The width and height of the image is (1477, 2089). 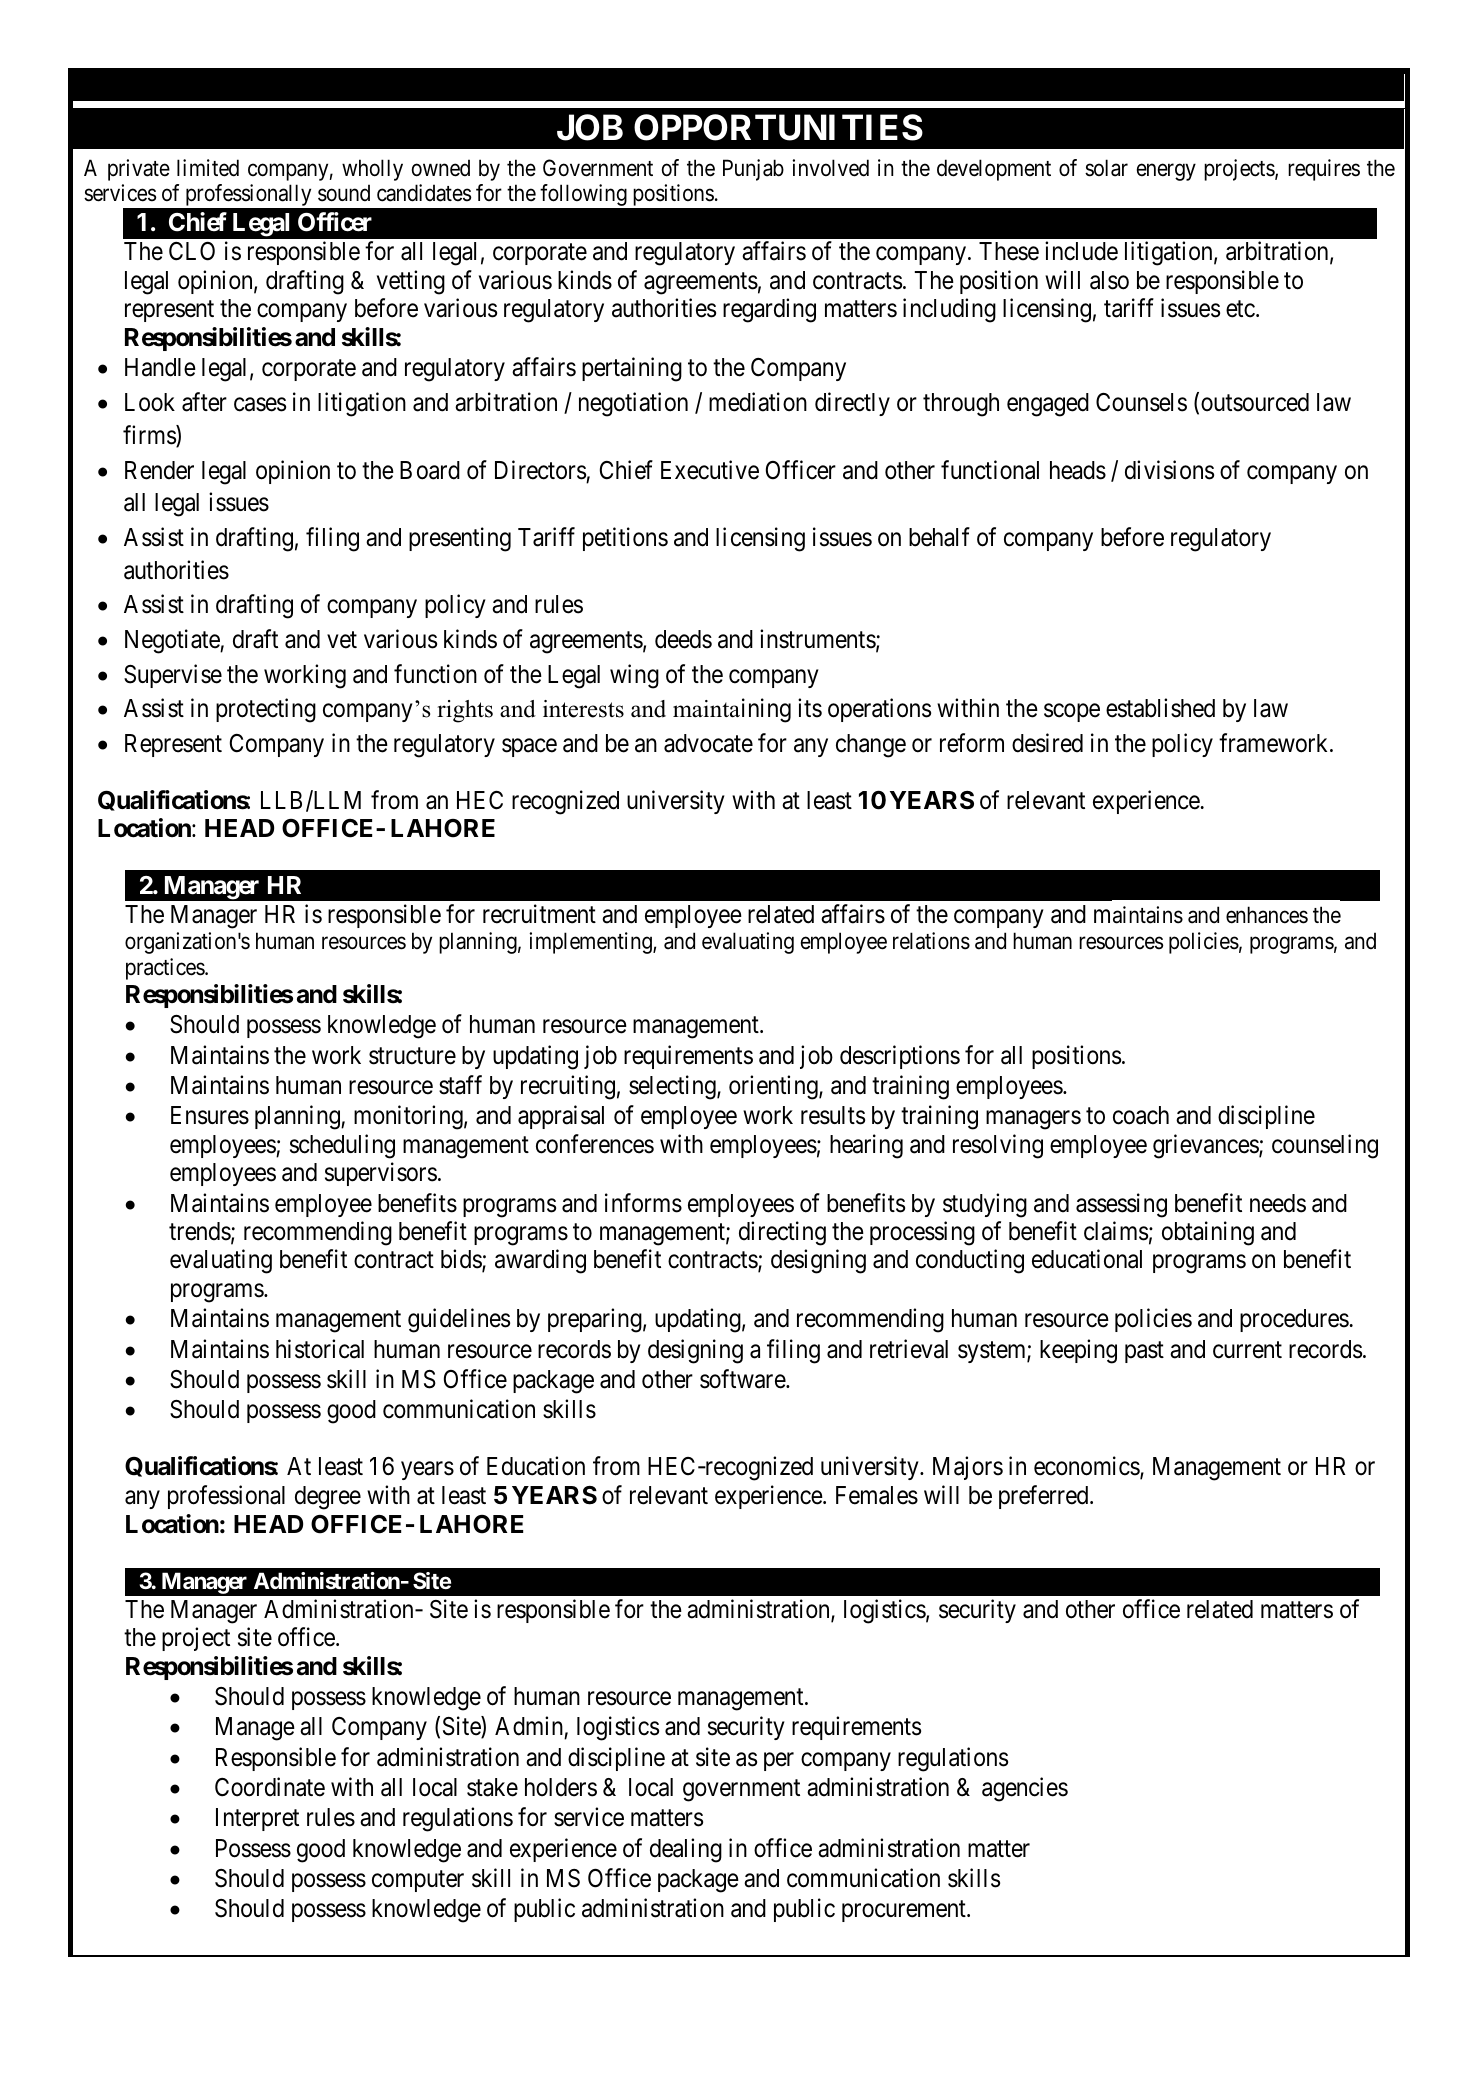 What do you see at coordinates (1166, 172) in the image?
I see `energy` at bounding box center [1166, 172].
